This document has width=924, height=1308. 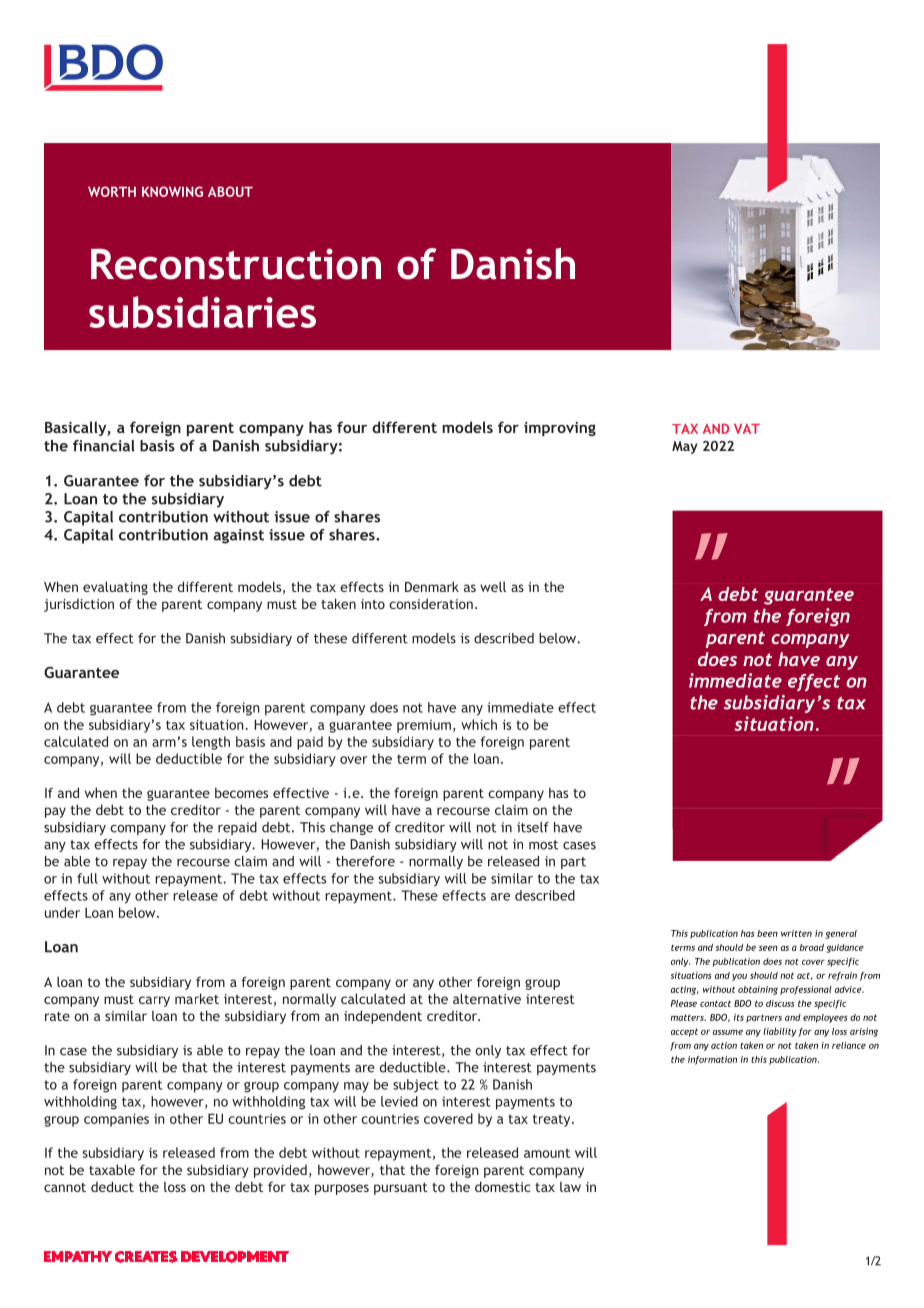 I want to click on Reconstruction, so click(x=236, y=264).
